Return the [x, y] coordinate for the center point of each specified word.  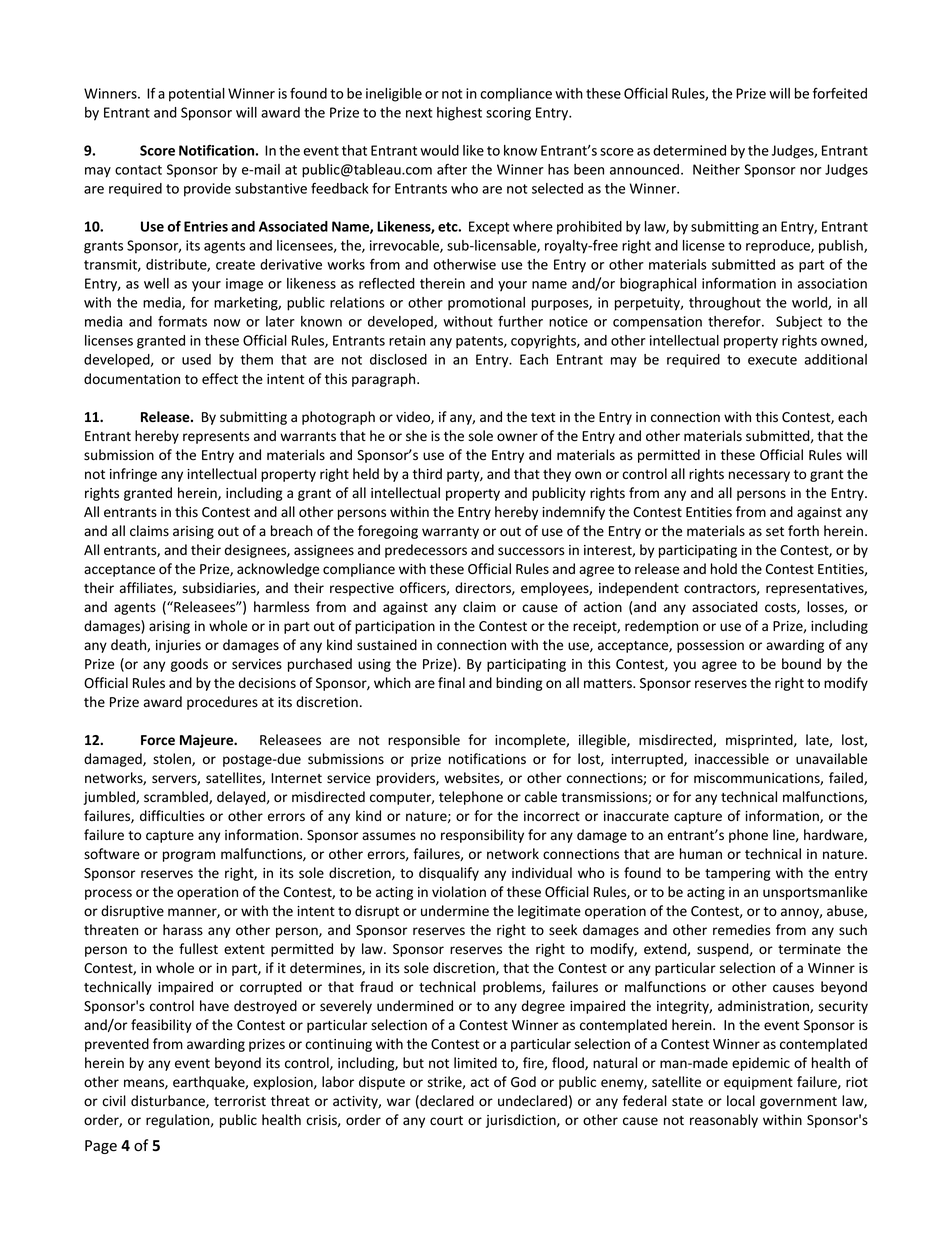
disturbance [169, 1101]
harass [183, 930]
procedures [222, 703]
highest [459, 114]
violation [459, 891]
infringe [133, 475]
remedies [741, 930]
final [451, 682]
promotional [486, 304]
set [775, 532]
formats [182, 321]
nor [811, 171]
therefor [735, 321]
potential [197, 95]
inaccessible [732, 759]
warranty [450, 533]
